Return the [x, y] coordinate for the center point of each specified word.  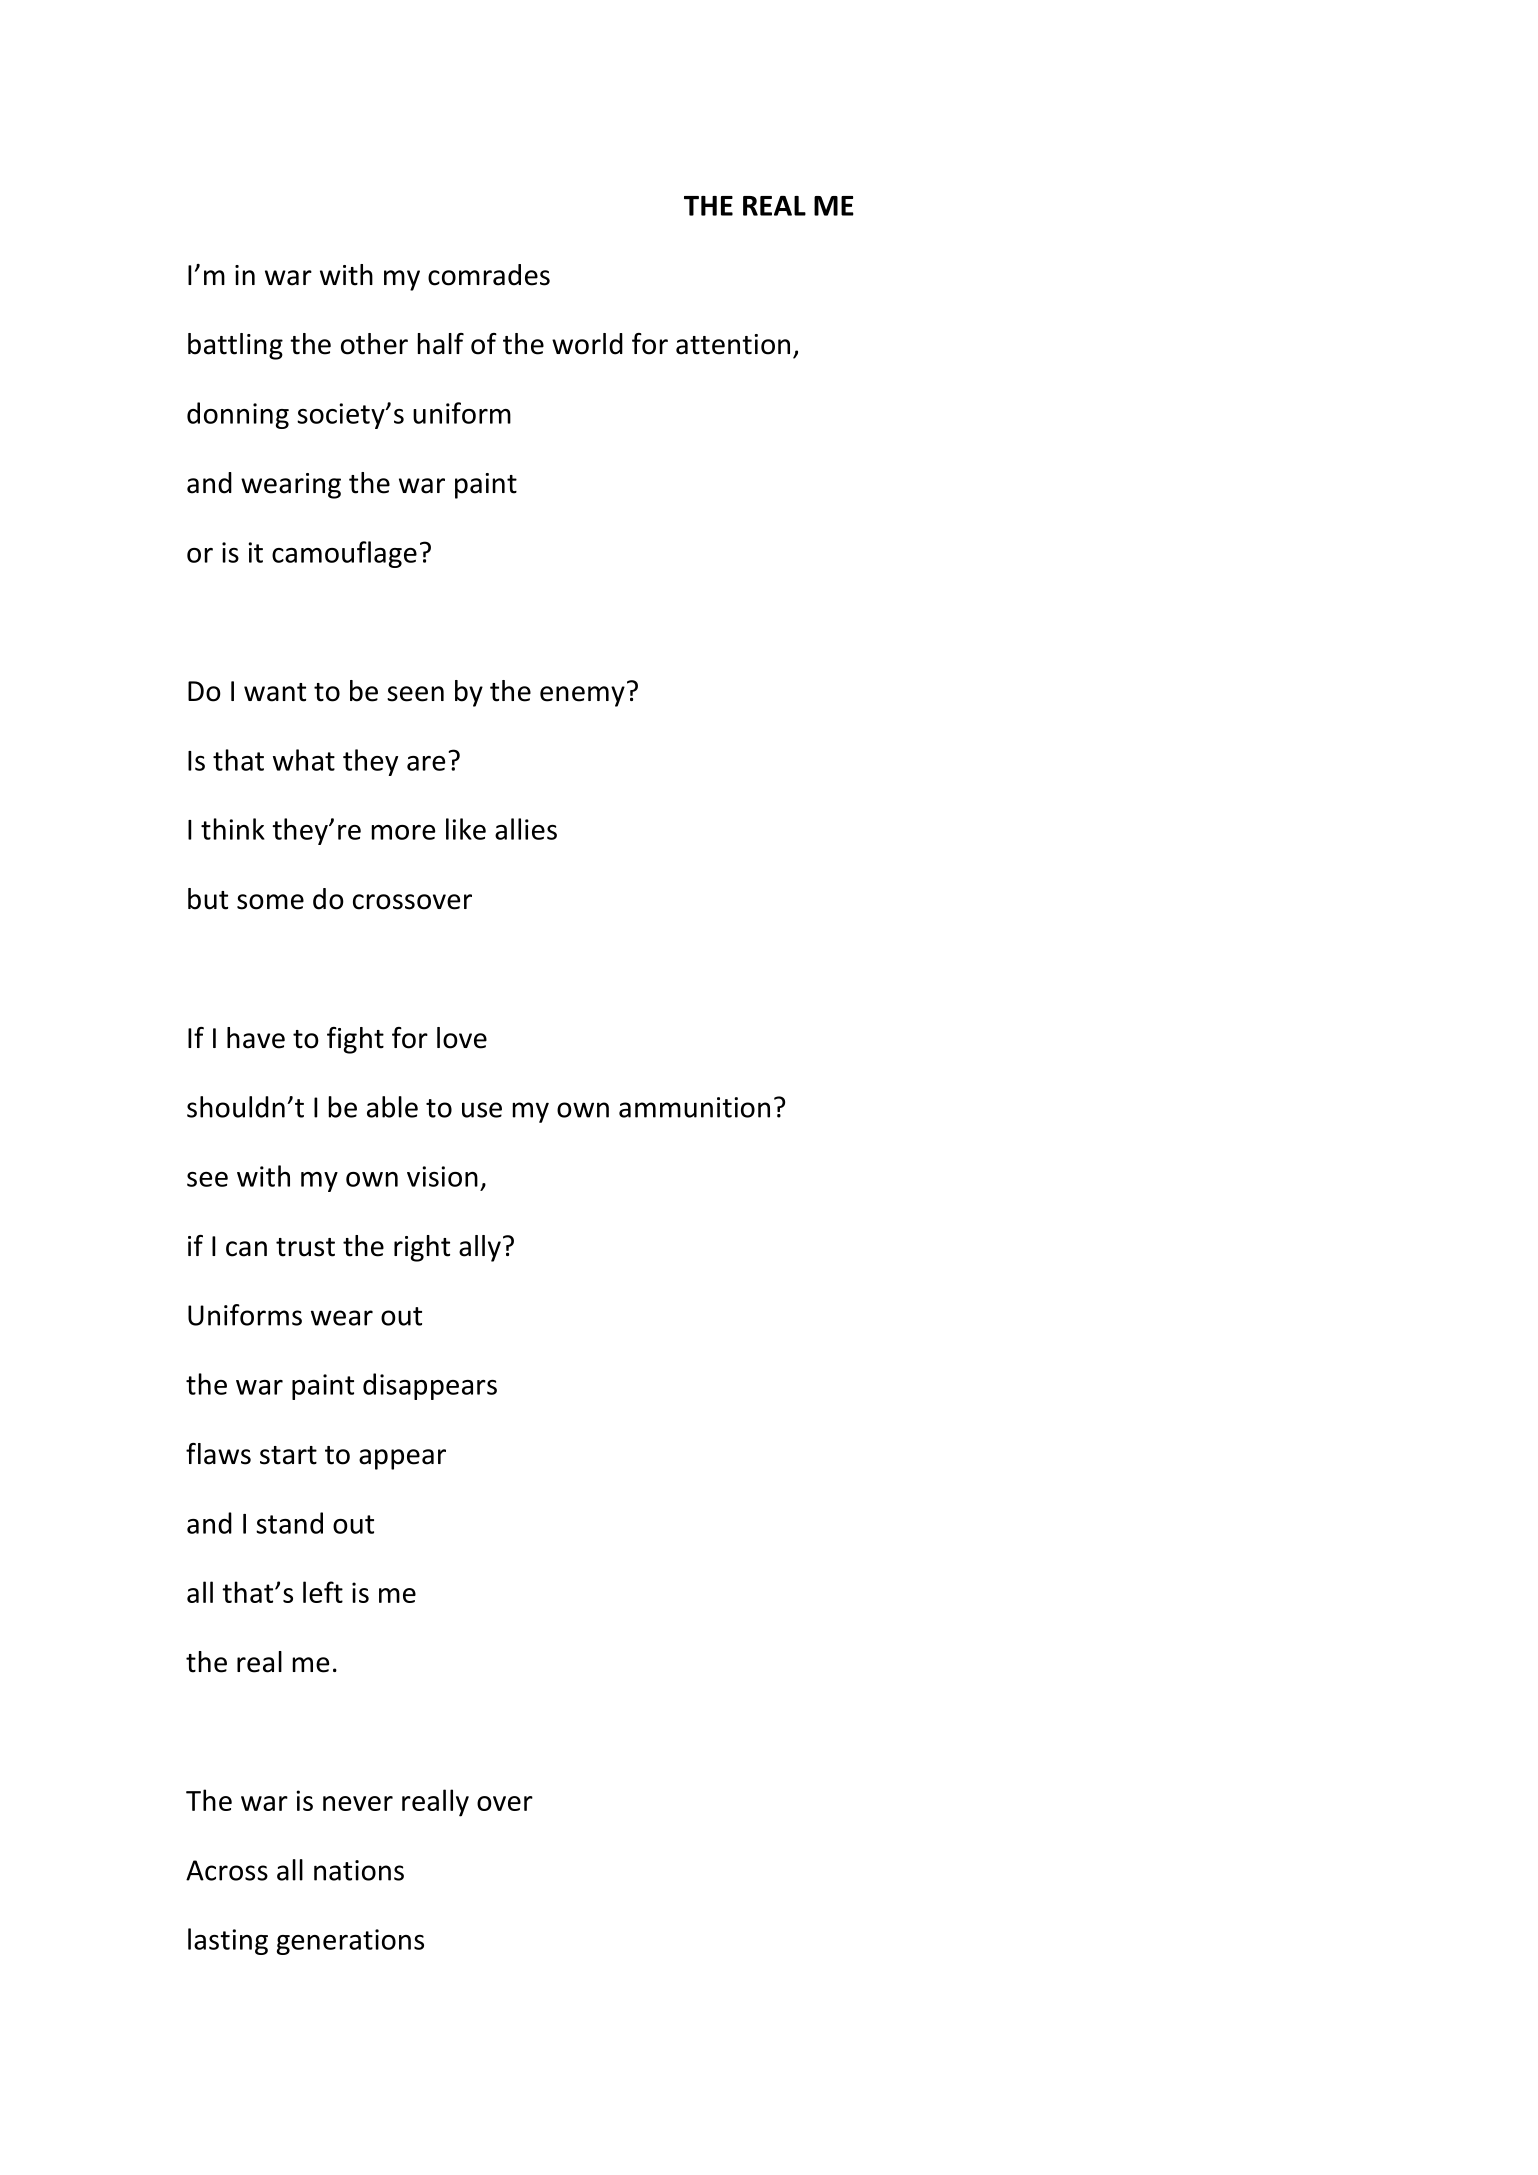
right [422, 1248]
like [466, 829]
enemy [582, 696]
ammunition [694, 1107]
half [441, 344]
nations [359, 1870]
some [270, 902]
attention [733, 344]
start [288, 1455]
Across [227, 1870]
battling [235, 346]
